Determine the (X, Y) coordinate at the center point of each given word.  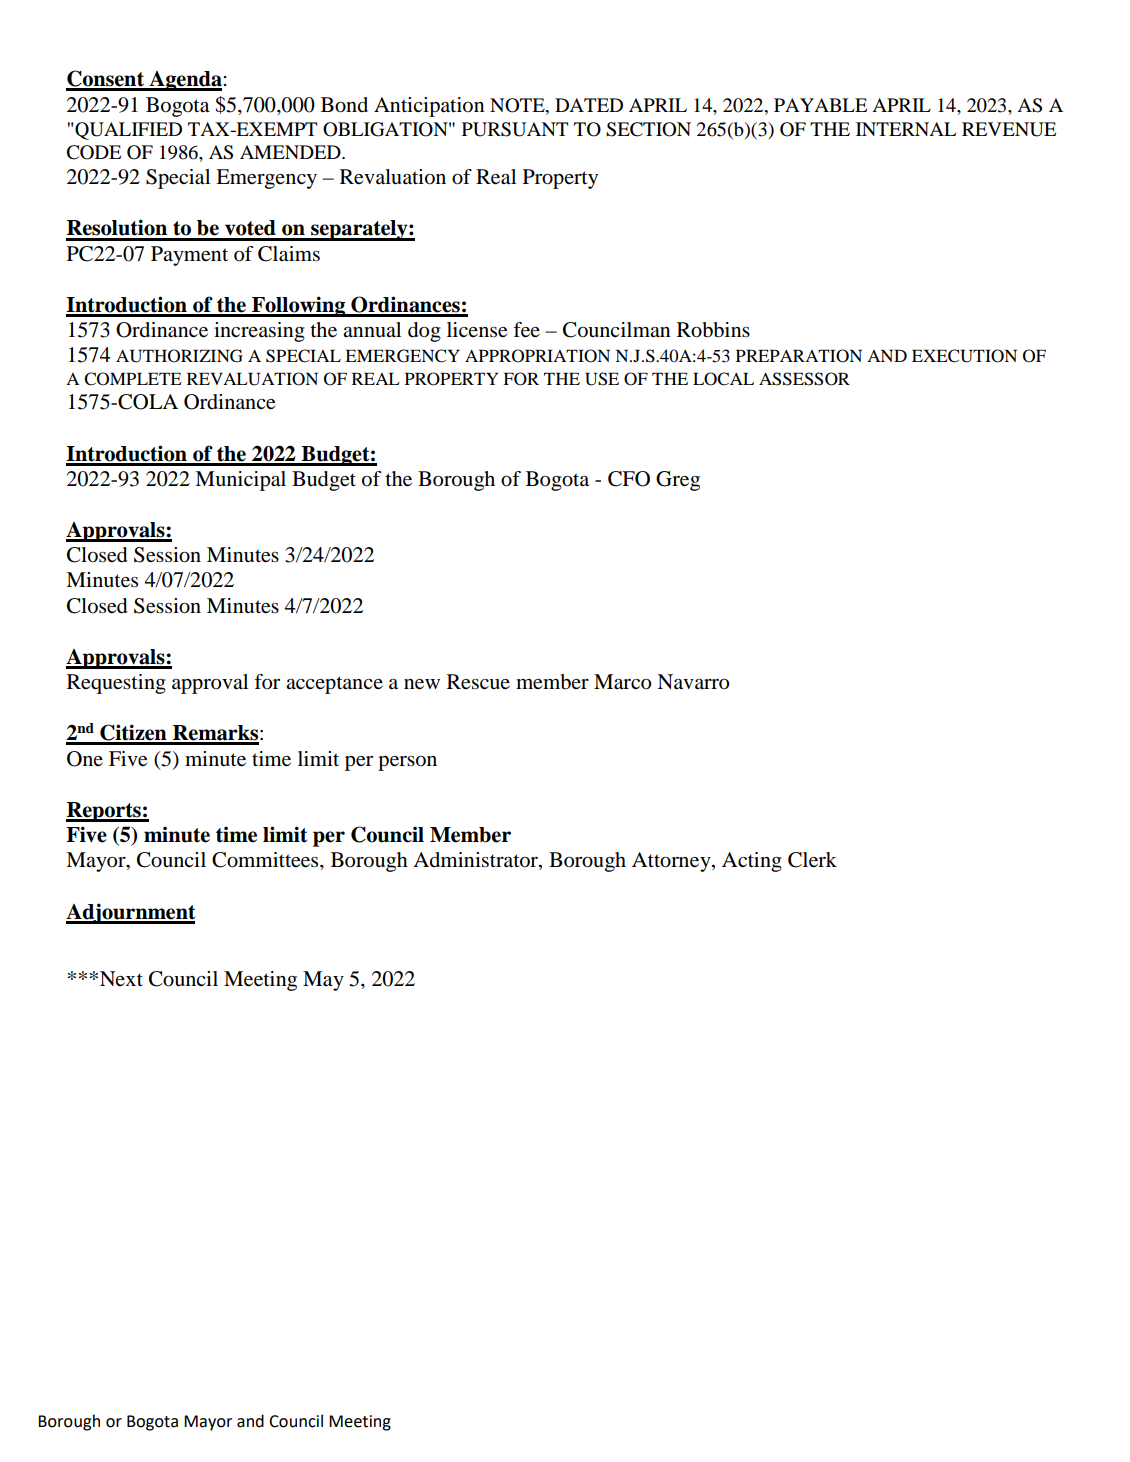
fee (526, 330)
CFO (629, 479)
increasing (259, 332)
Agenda (185, 81)
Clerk (812, 860)
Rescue (478, 682)
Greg (678, 481)
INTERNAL (906, 129)
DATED (589, 105)
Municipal (240, 481)
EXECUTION (964, 356)
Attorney (672, 862)
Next (121, 978)
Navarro (693, 682)
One (85, 759)
